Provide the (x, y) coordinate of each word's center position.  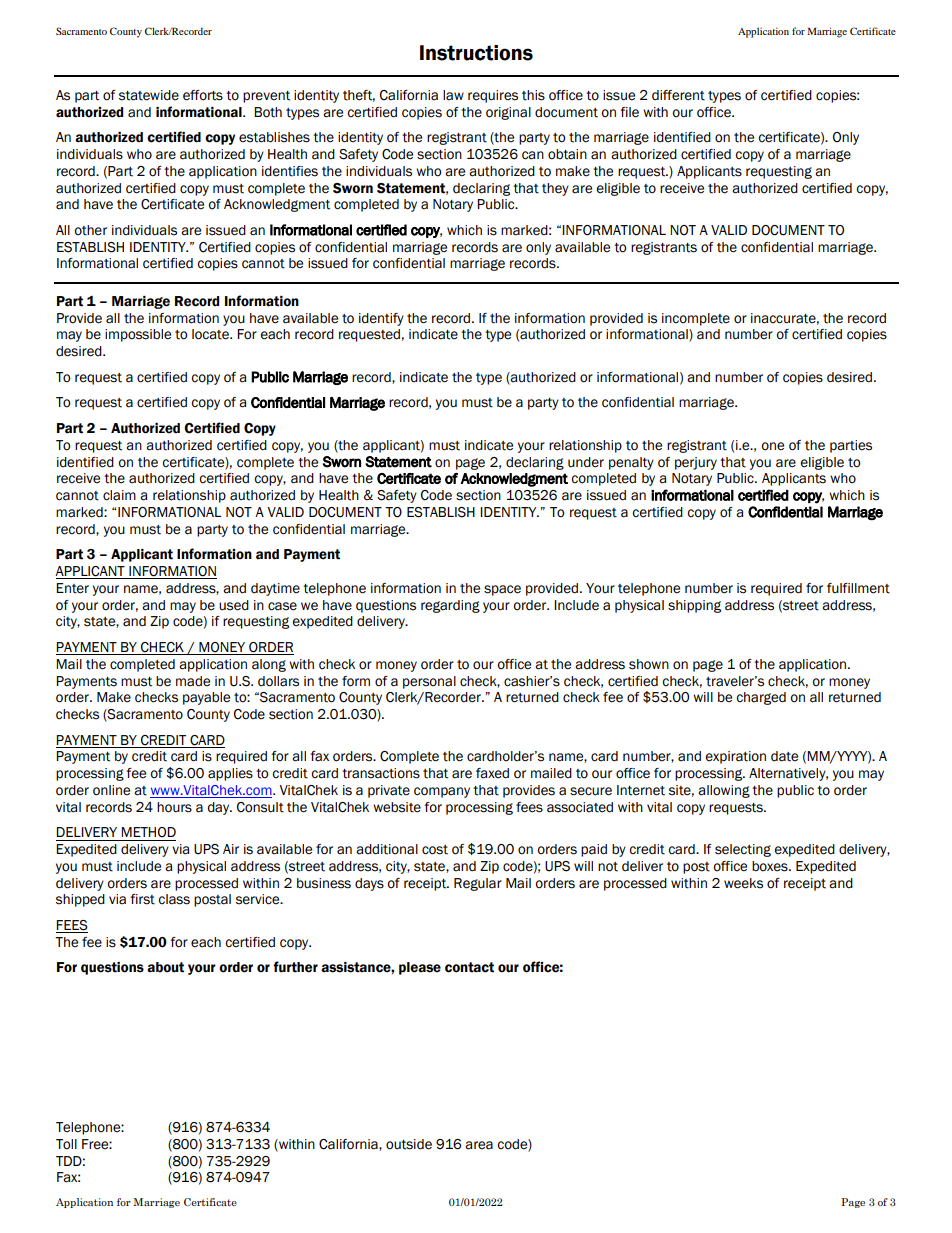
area (479, 1145)
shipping (694, 606)
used (234, 605)
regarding (450, 606)
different (678, 95)
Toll (66, 1144)
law (453, 95)
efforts (203, 95)
